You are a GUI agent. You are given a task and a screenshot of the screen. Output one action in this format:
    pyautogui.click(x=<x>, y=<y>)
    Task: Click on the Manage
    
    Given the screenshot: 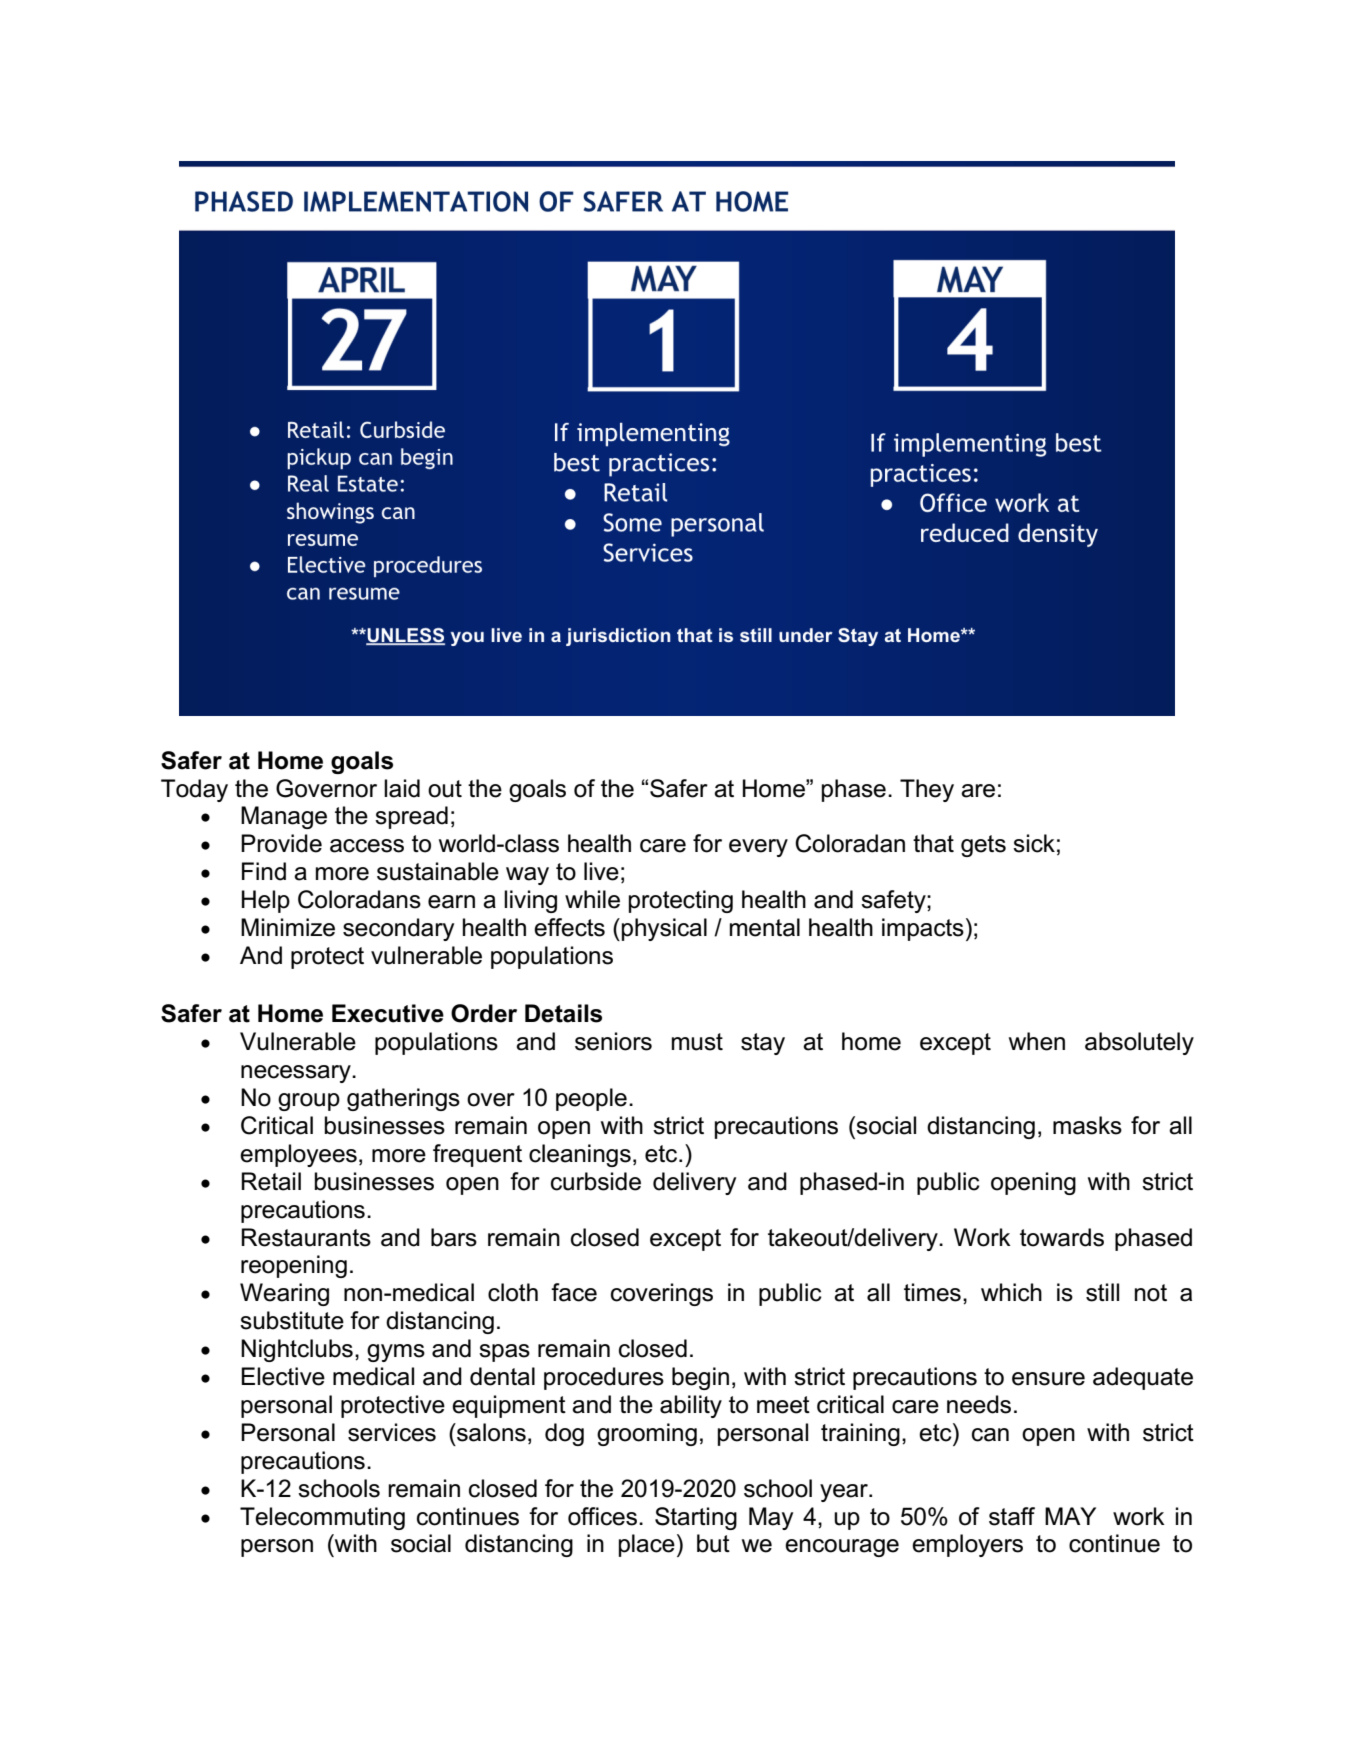 What is the action you would take?
    pyautogui.click(x=284, y=817)
